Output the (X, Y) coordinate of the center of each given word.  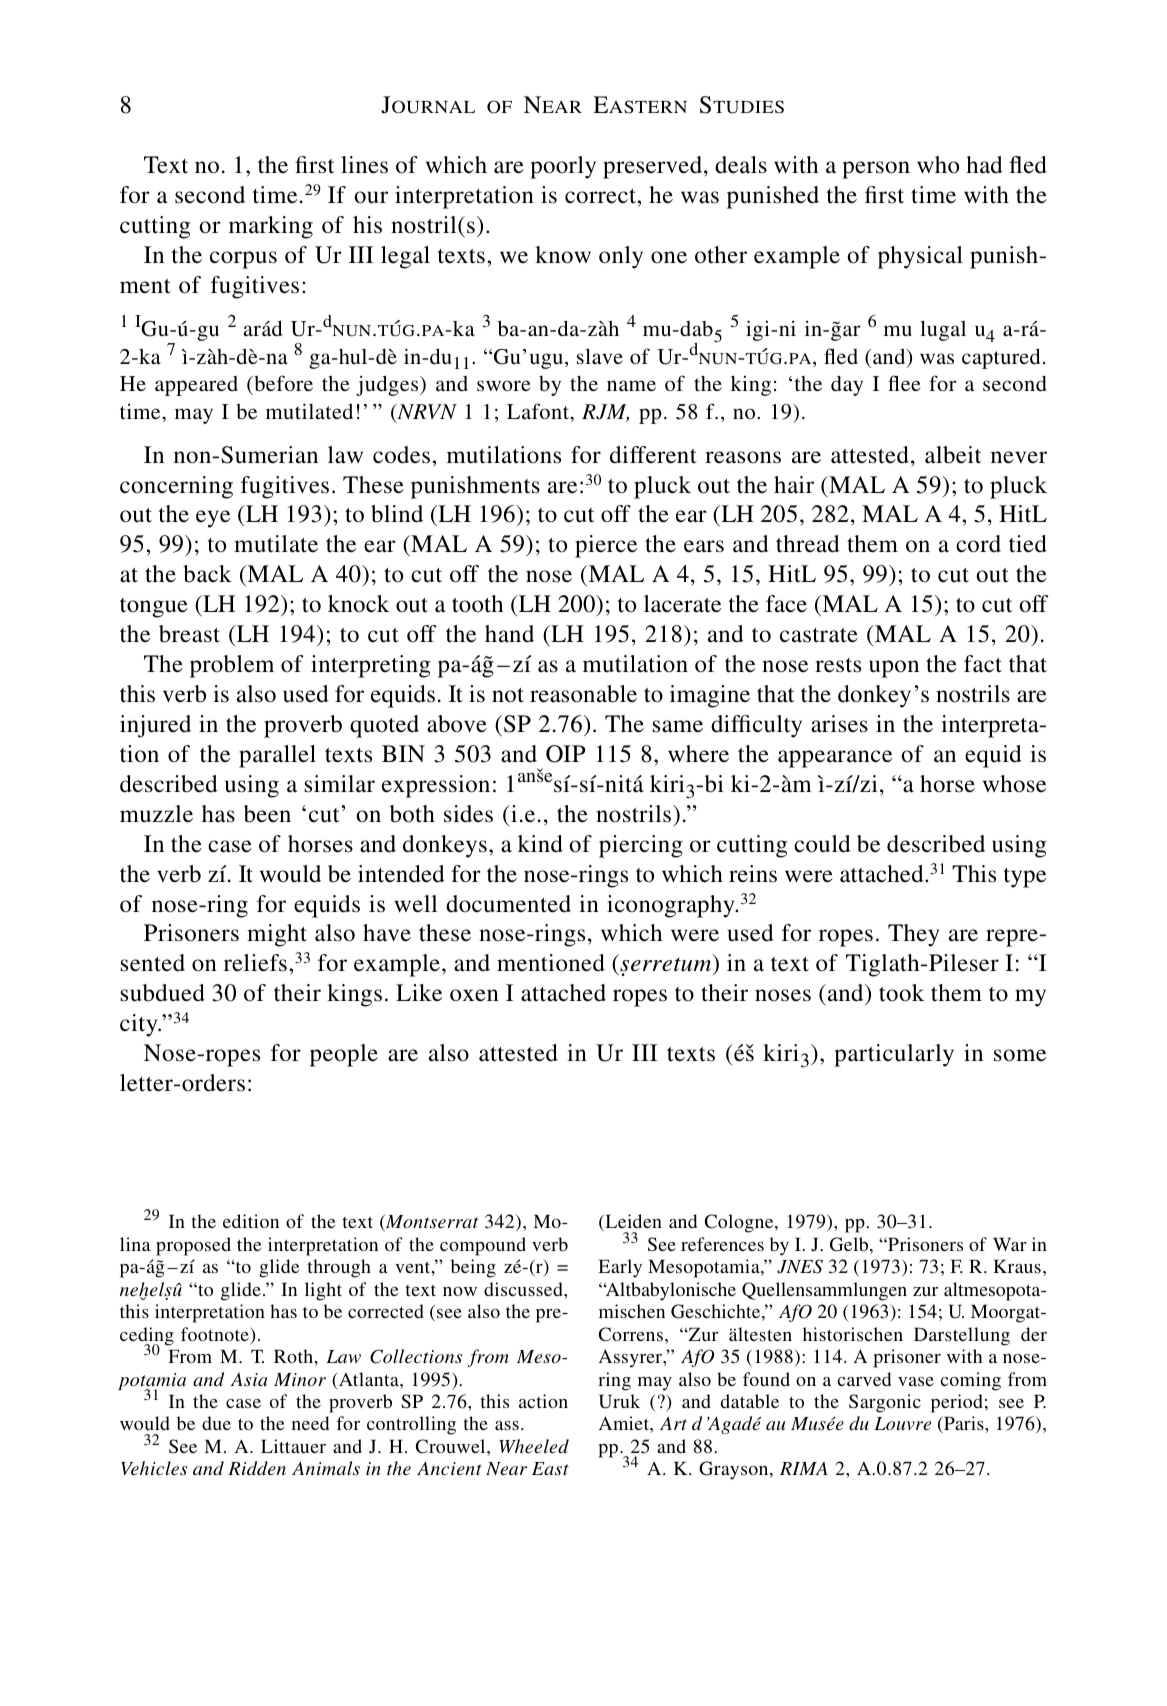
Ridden (257, 1468)
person (876, 170)
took (901, 993)
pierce (606, 546)
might (277, 935)
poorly (563, 167)
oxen (474, 995)
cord (978, 544)
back (207, 574)
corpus (243, 260)
